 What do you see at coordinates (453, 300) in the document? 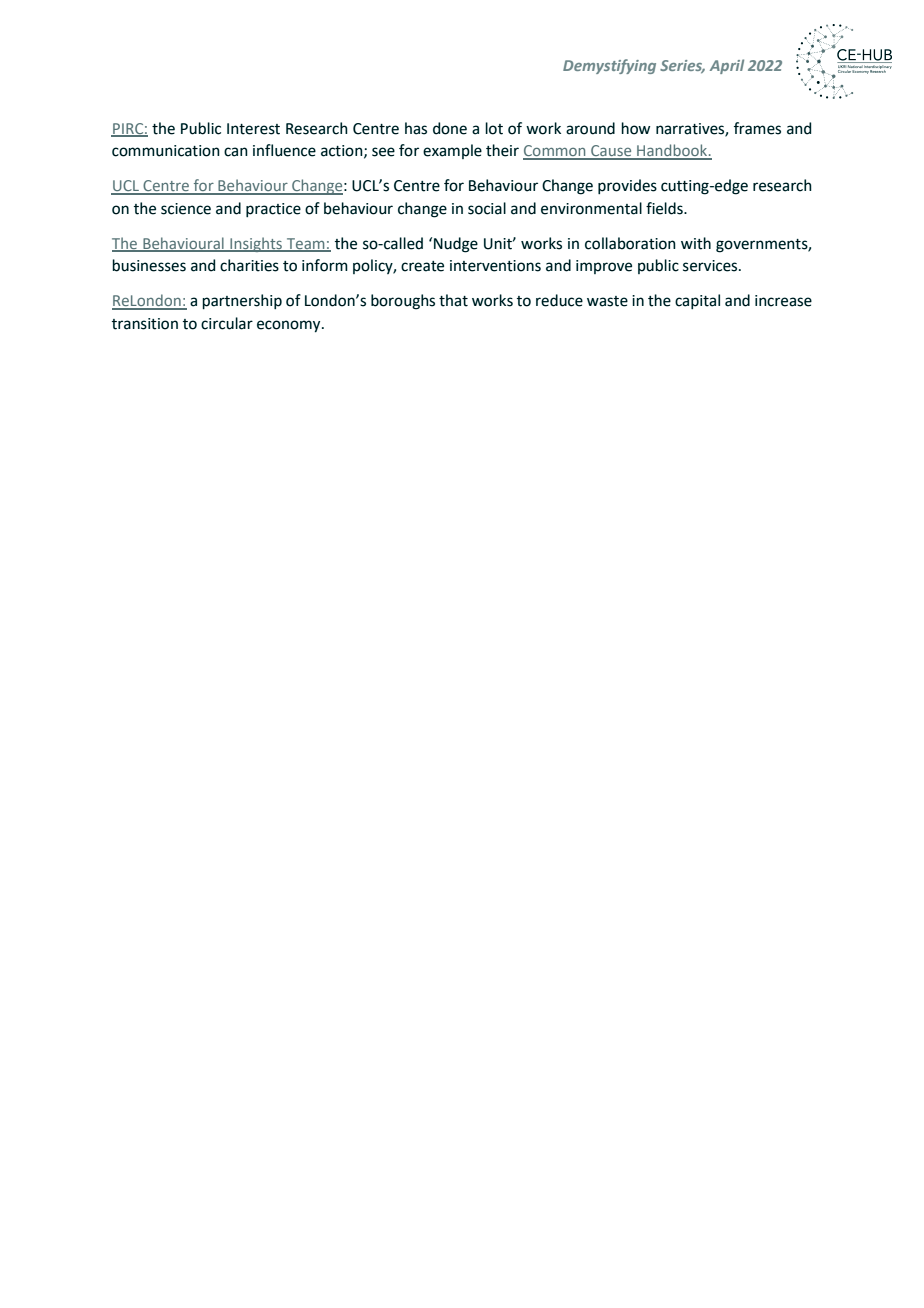
I see `that` at bounding box center [453, 300].
